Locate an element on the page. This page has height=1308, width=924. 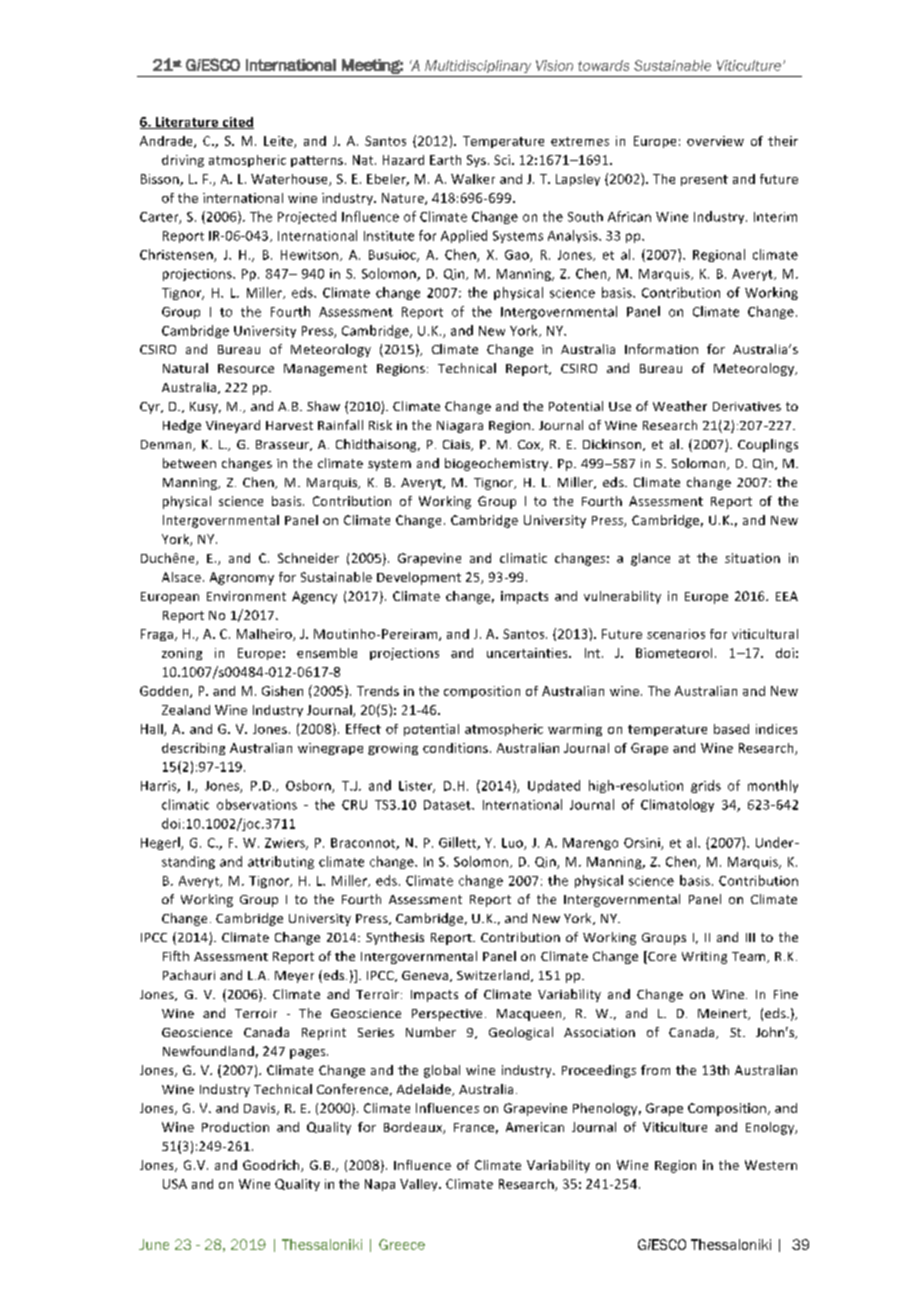
USA is located at coordinates (175, 1184).
